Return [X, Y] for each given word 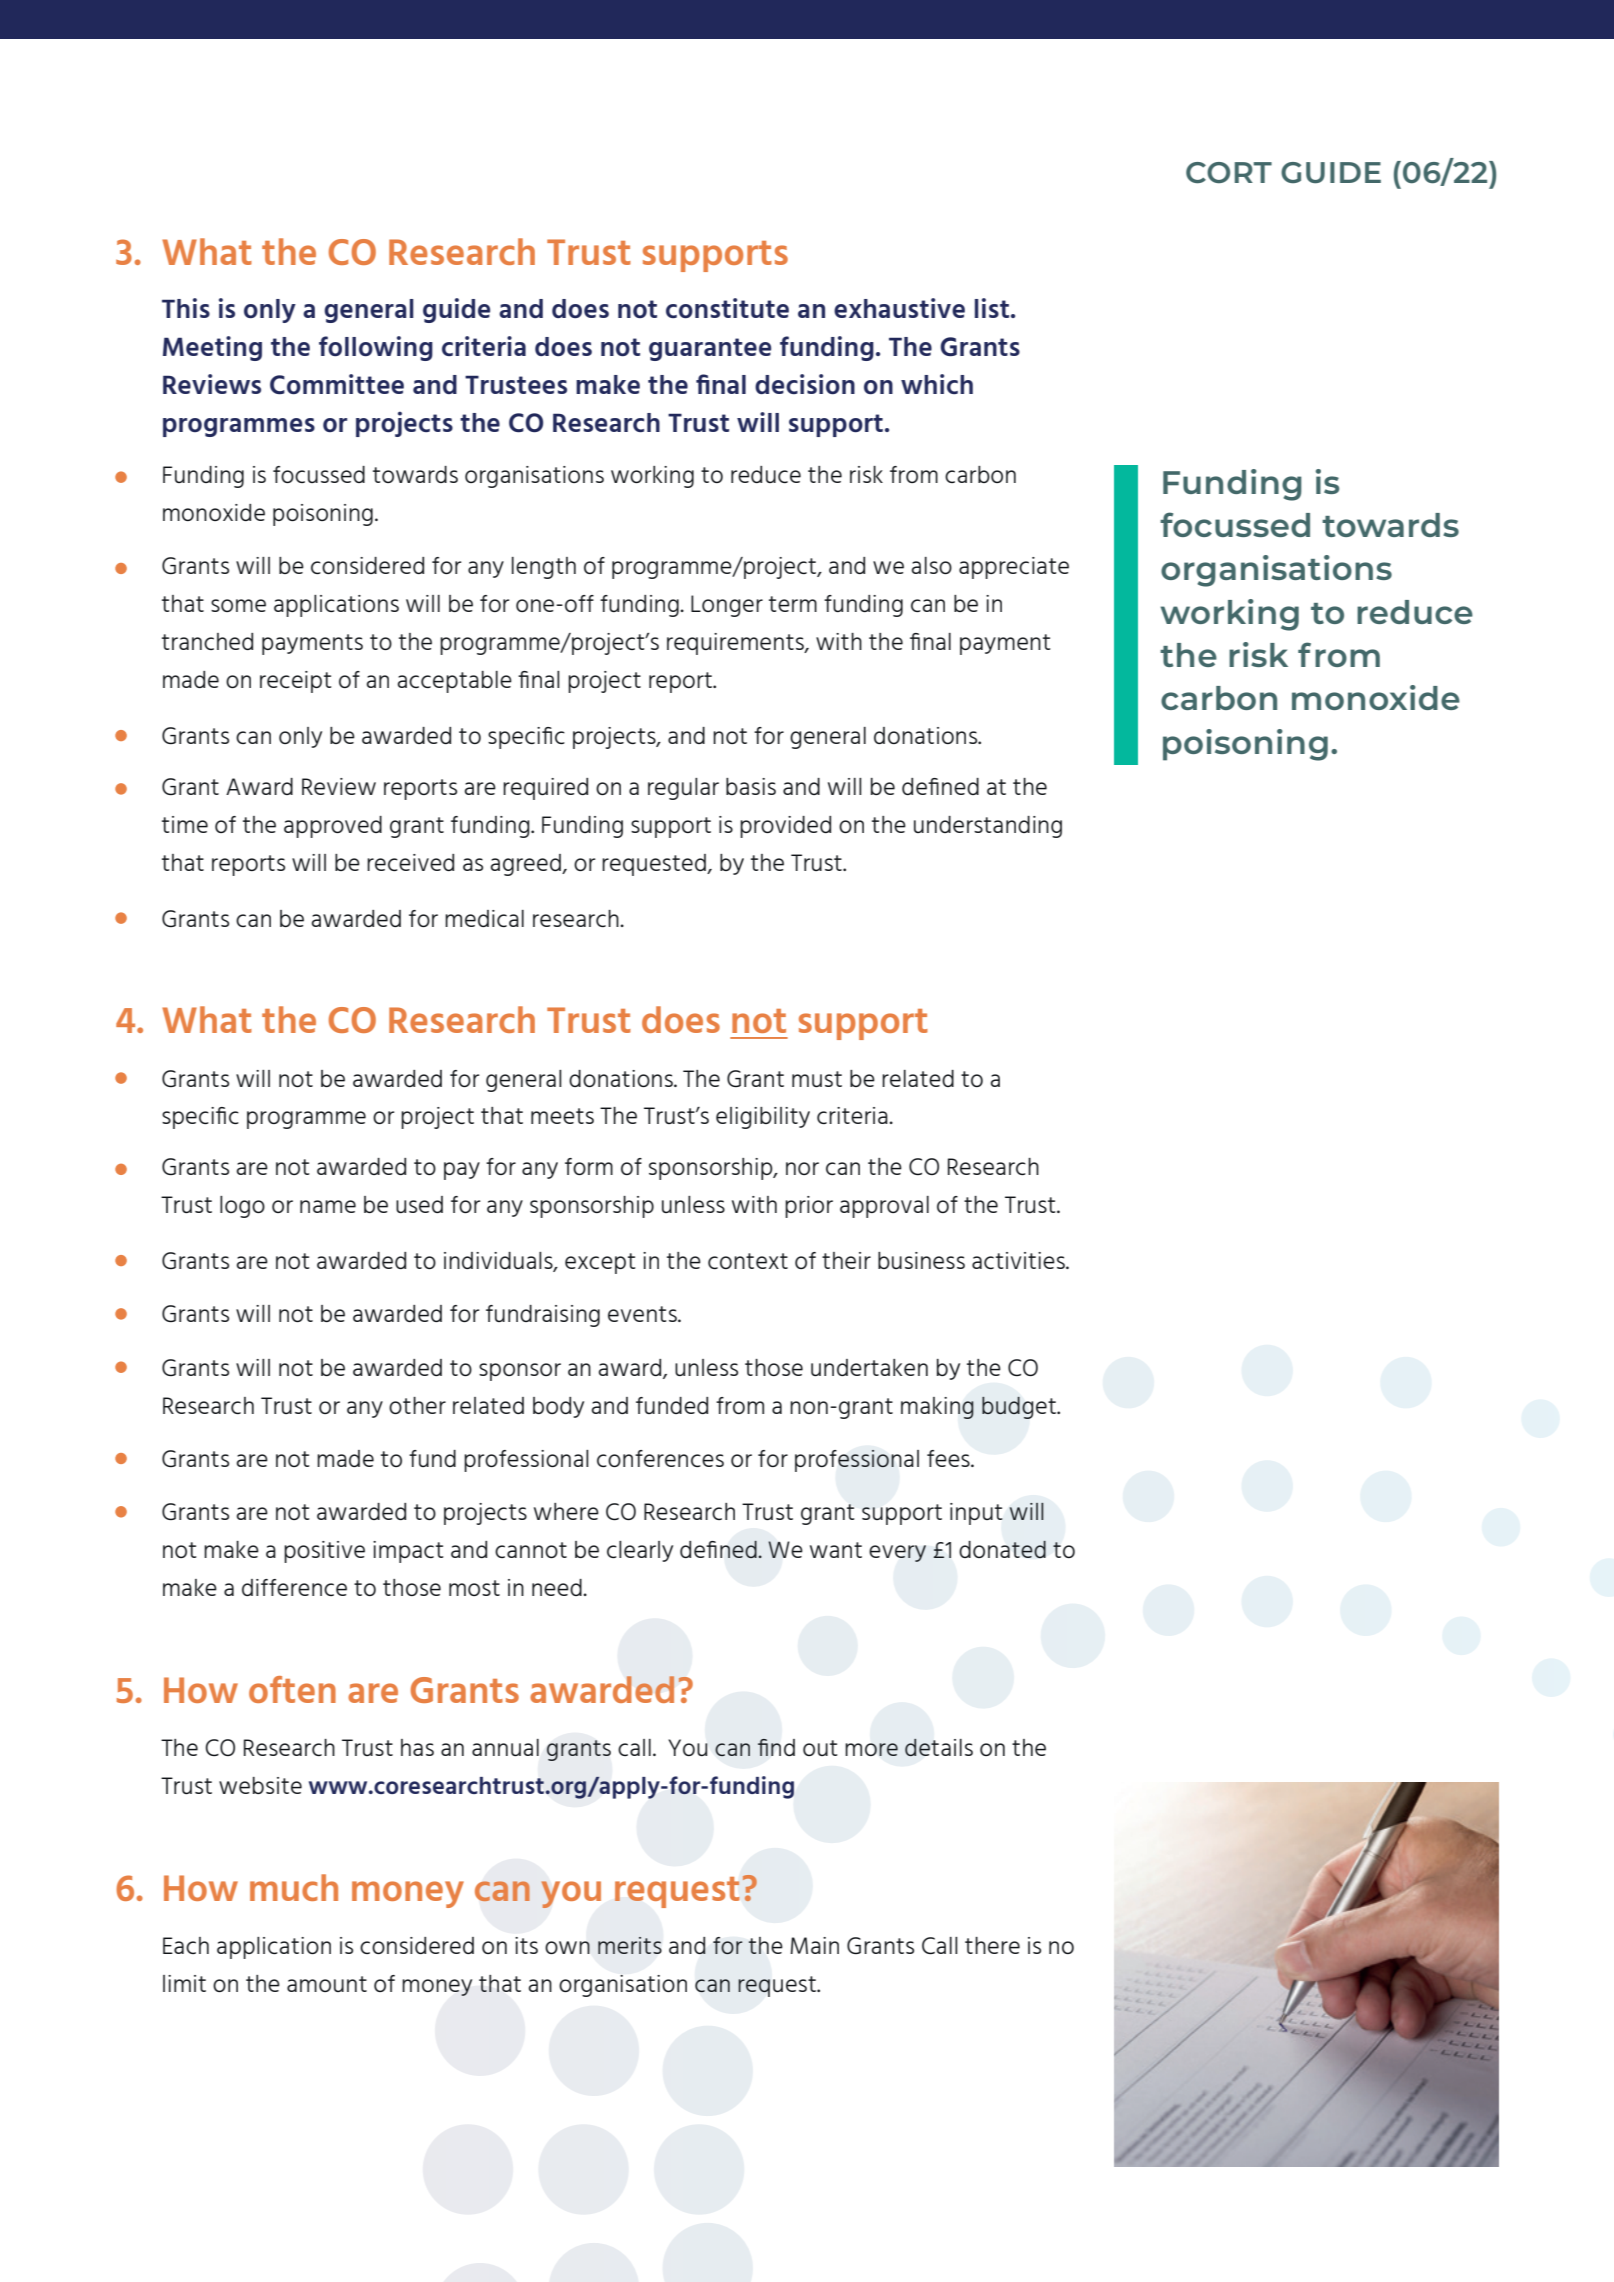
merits [630, 1945]
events [643, 1314]
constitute [727, 308]
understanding [988, 827]
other [417, 1405]
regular [683, 789]
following [376, 348]
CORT [1229, 173]
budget [1020, 1408]
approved [333, 827]
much [294, 1887]
